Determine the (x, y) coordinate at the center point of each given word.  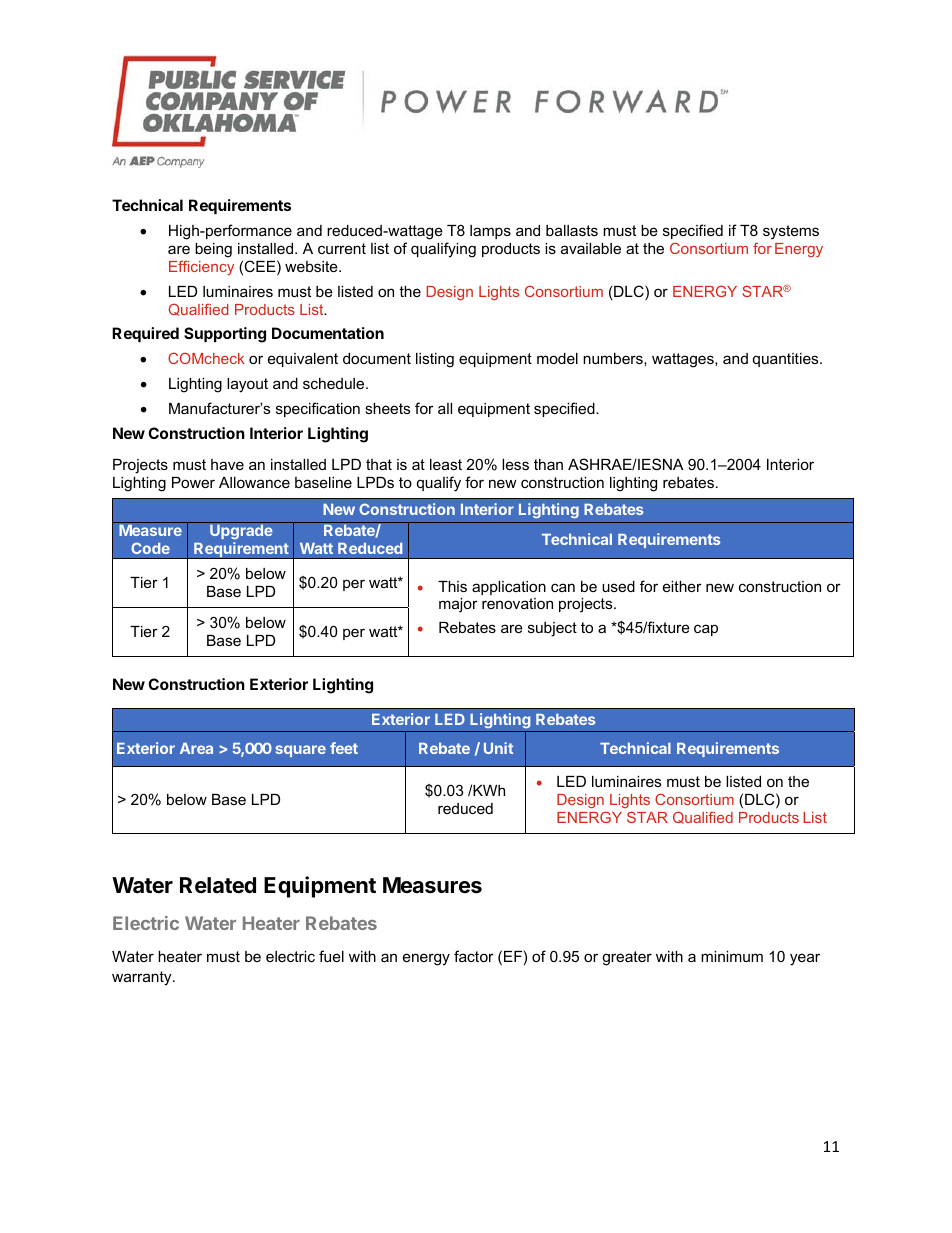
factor (474, 956)
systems (791, 232)
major (458, 605)
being (213, 250)
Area (196, 748)
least (446, 464)
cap (706, 630)
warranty (143, 978)
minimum (732, 956)
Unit (498, 748)
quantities (787, 360)
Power (193, 482)
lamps (490, 232)
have (227, 464)
